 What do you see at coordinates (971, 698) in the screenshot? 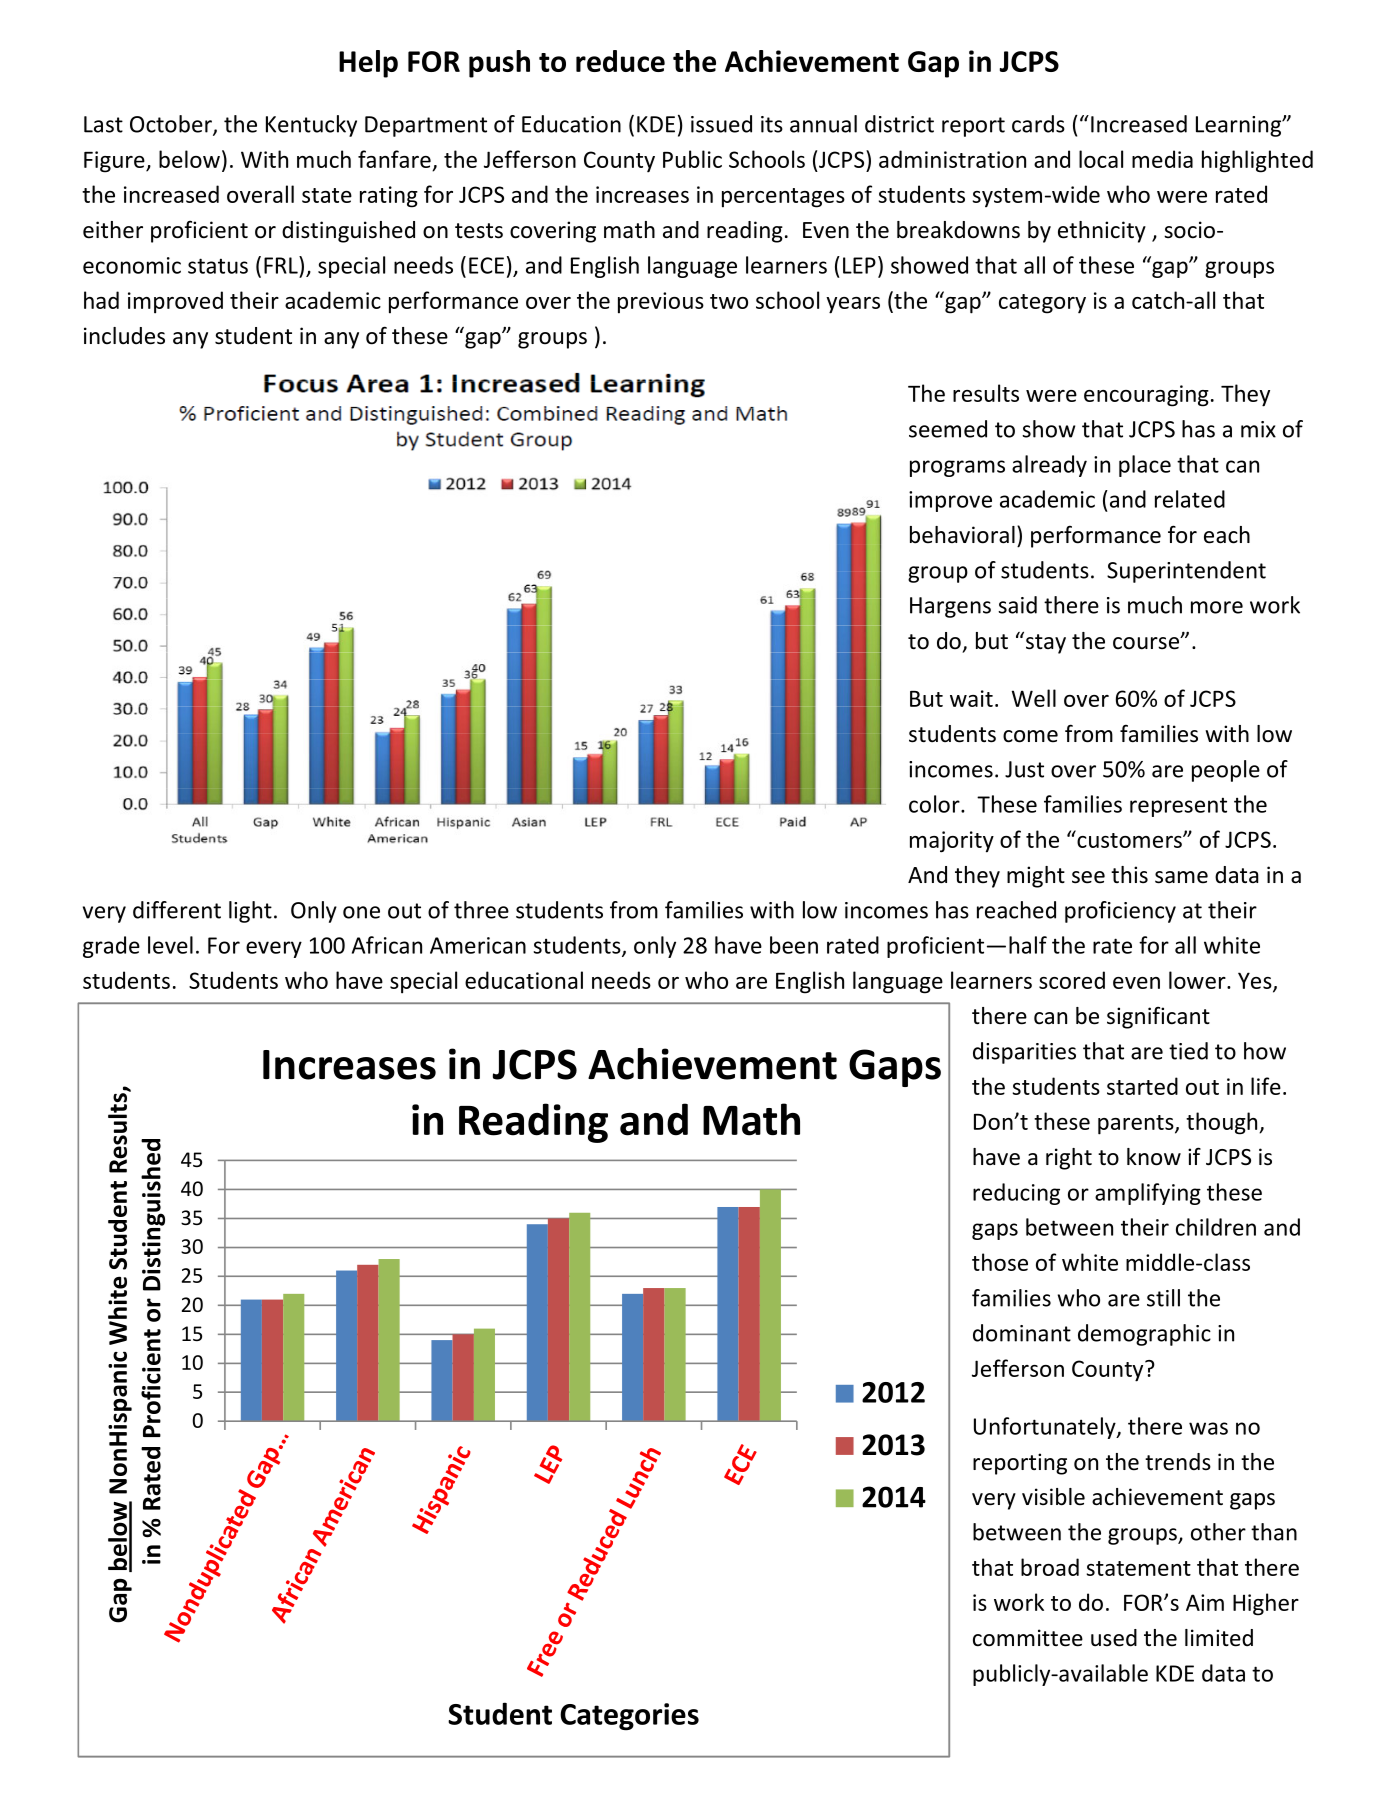
I see `wait` at bounding box center [971, 698].
